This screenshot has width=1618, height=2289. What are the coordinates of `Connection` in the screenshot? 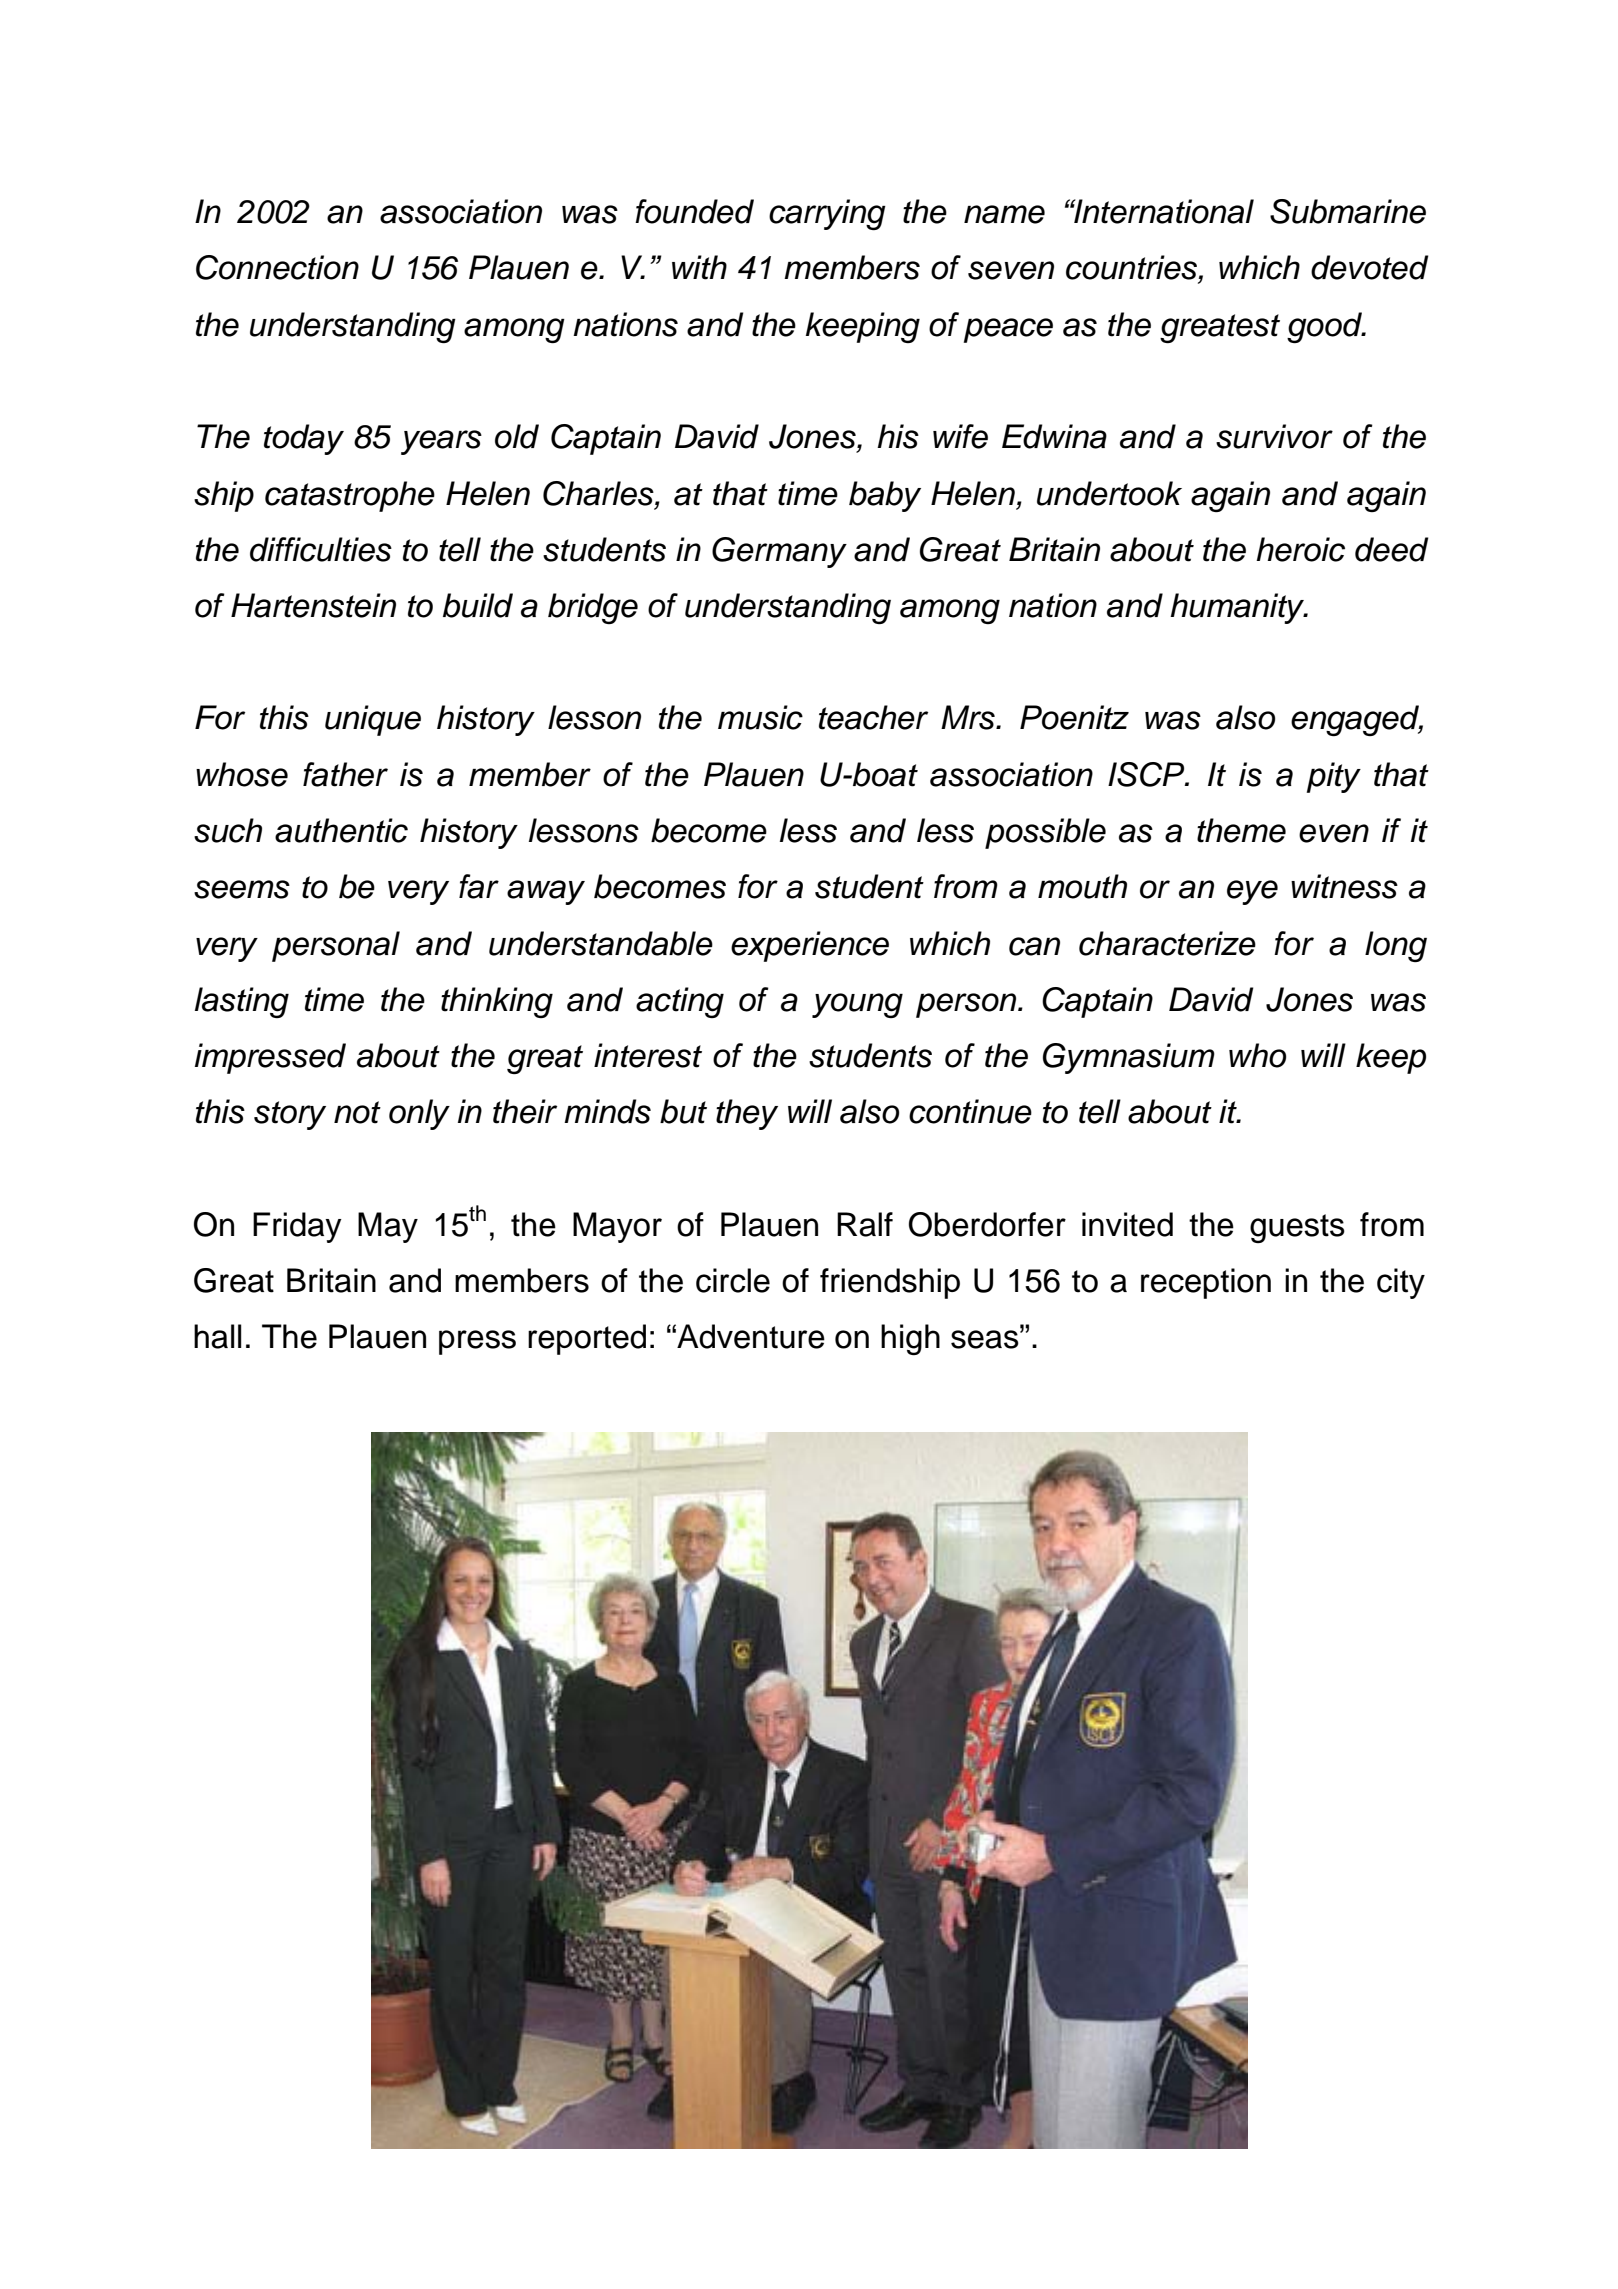 It's located at (277, 267).
